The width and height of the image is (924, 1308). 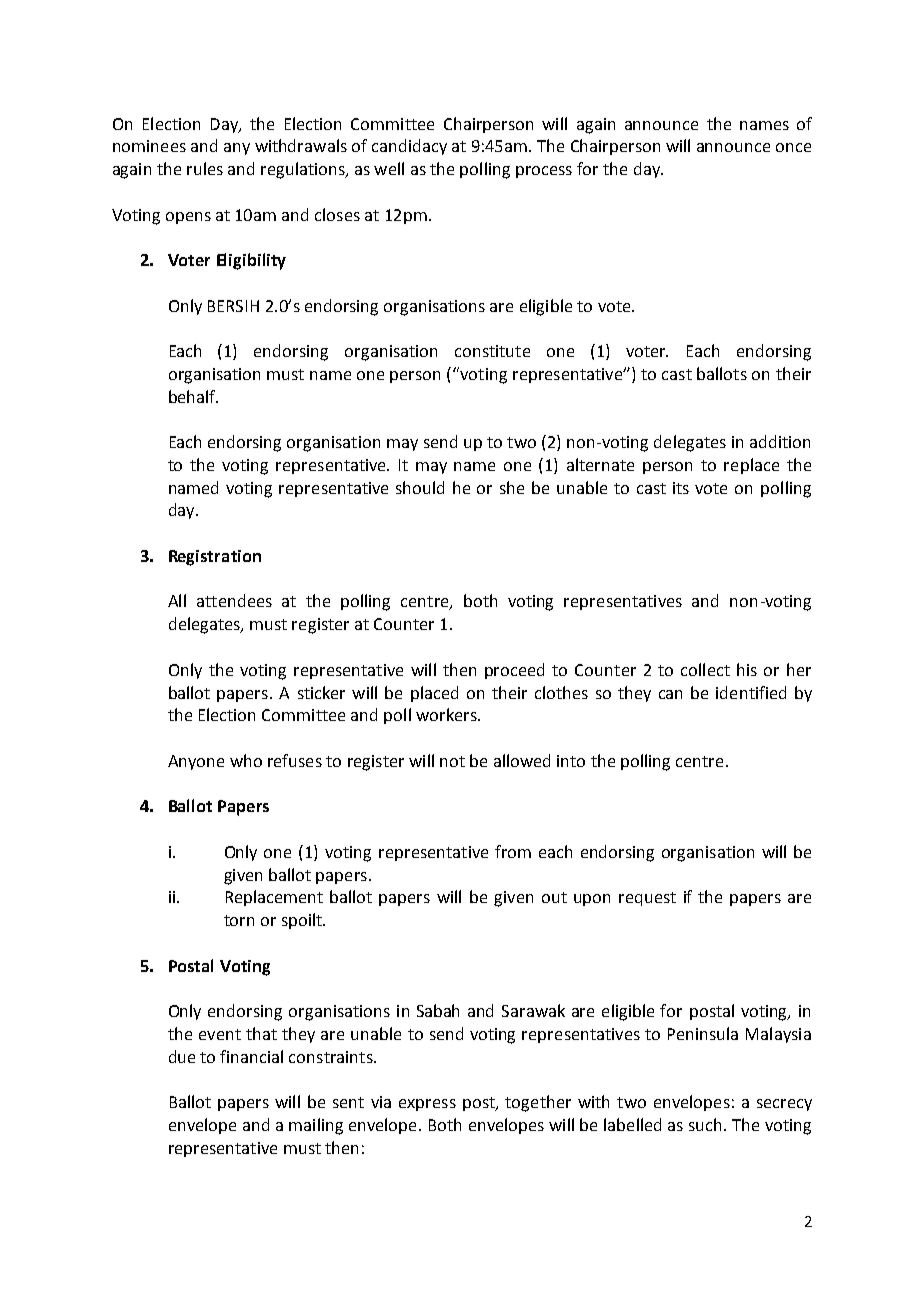 What do you see at coordinates (780, 441) in the image?
I see `addition` at bounding box center [780, 441].
